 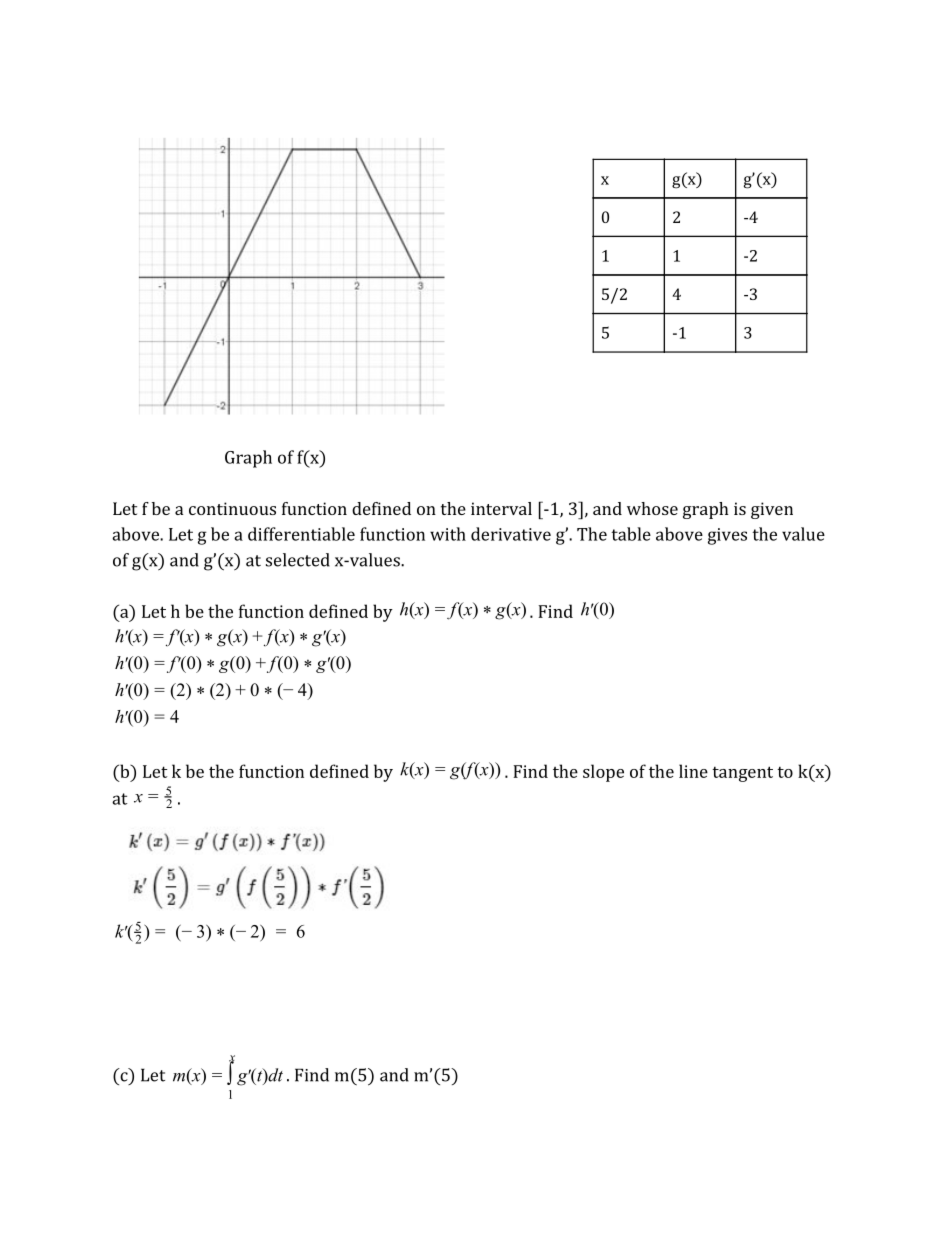 I want to click on selected, so click(x=298, y=560).
